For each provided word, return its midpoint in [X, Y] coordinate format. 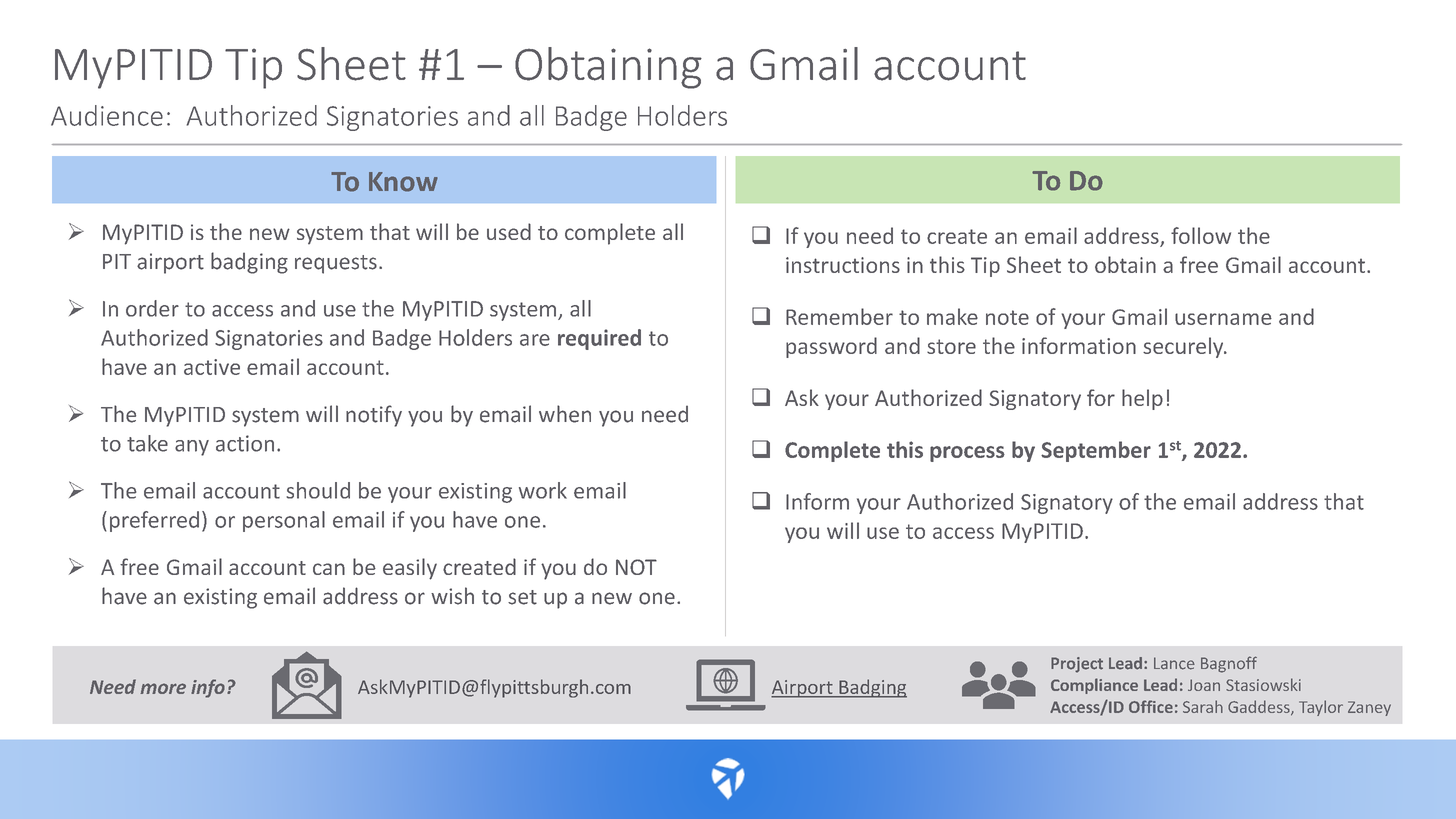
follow [1201, 235]
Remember [839, 316]
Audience [107, 115]
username [1223, 319]
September [1096, 451]
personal [284, 521]
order [152, 308]
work [543, 490]
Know [403, 182]
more [163, 688]
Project [1077, 665]
